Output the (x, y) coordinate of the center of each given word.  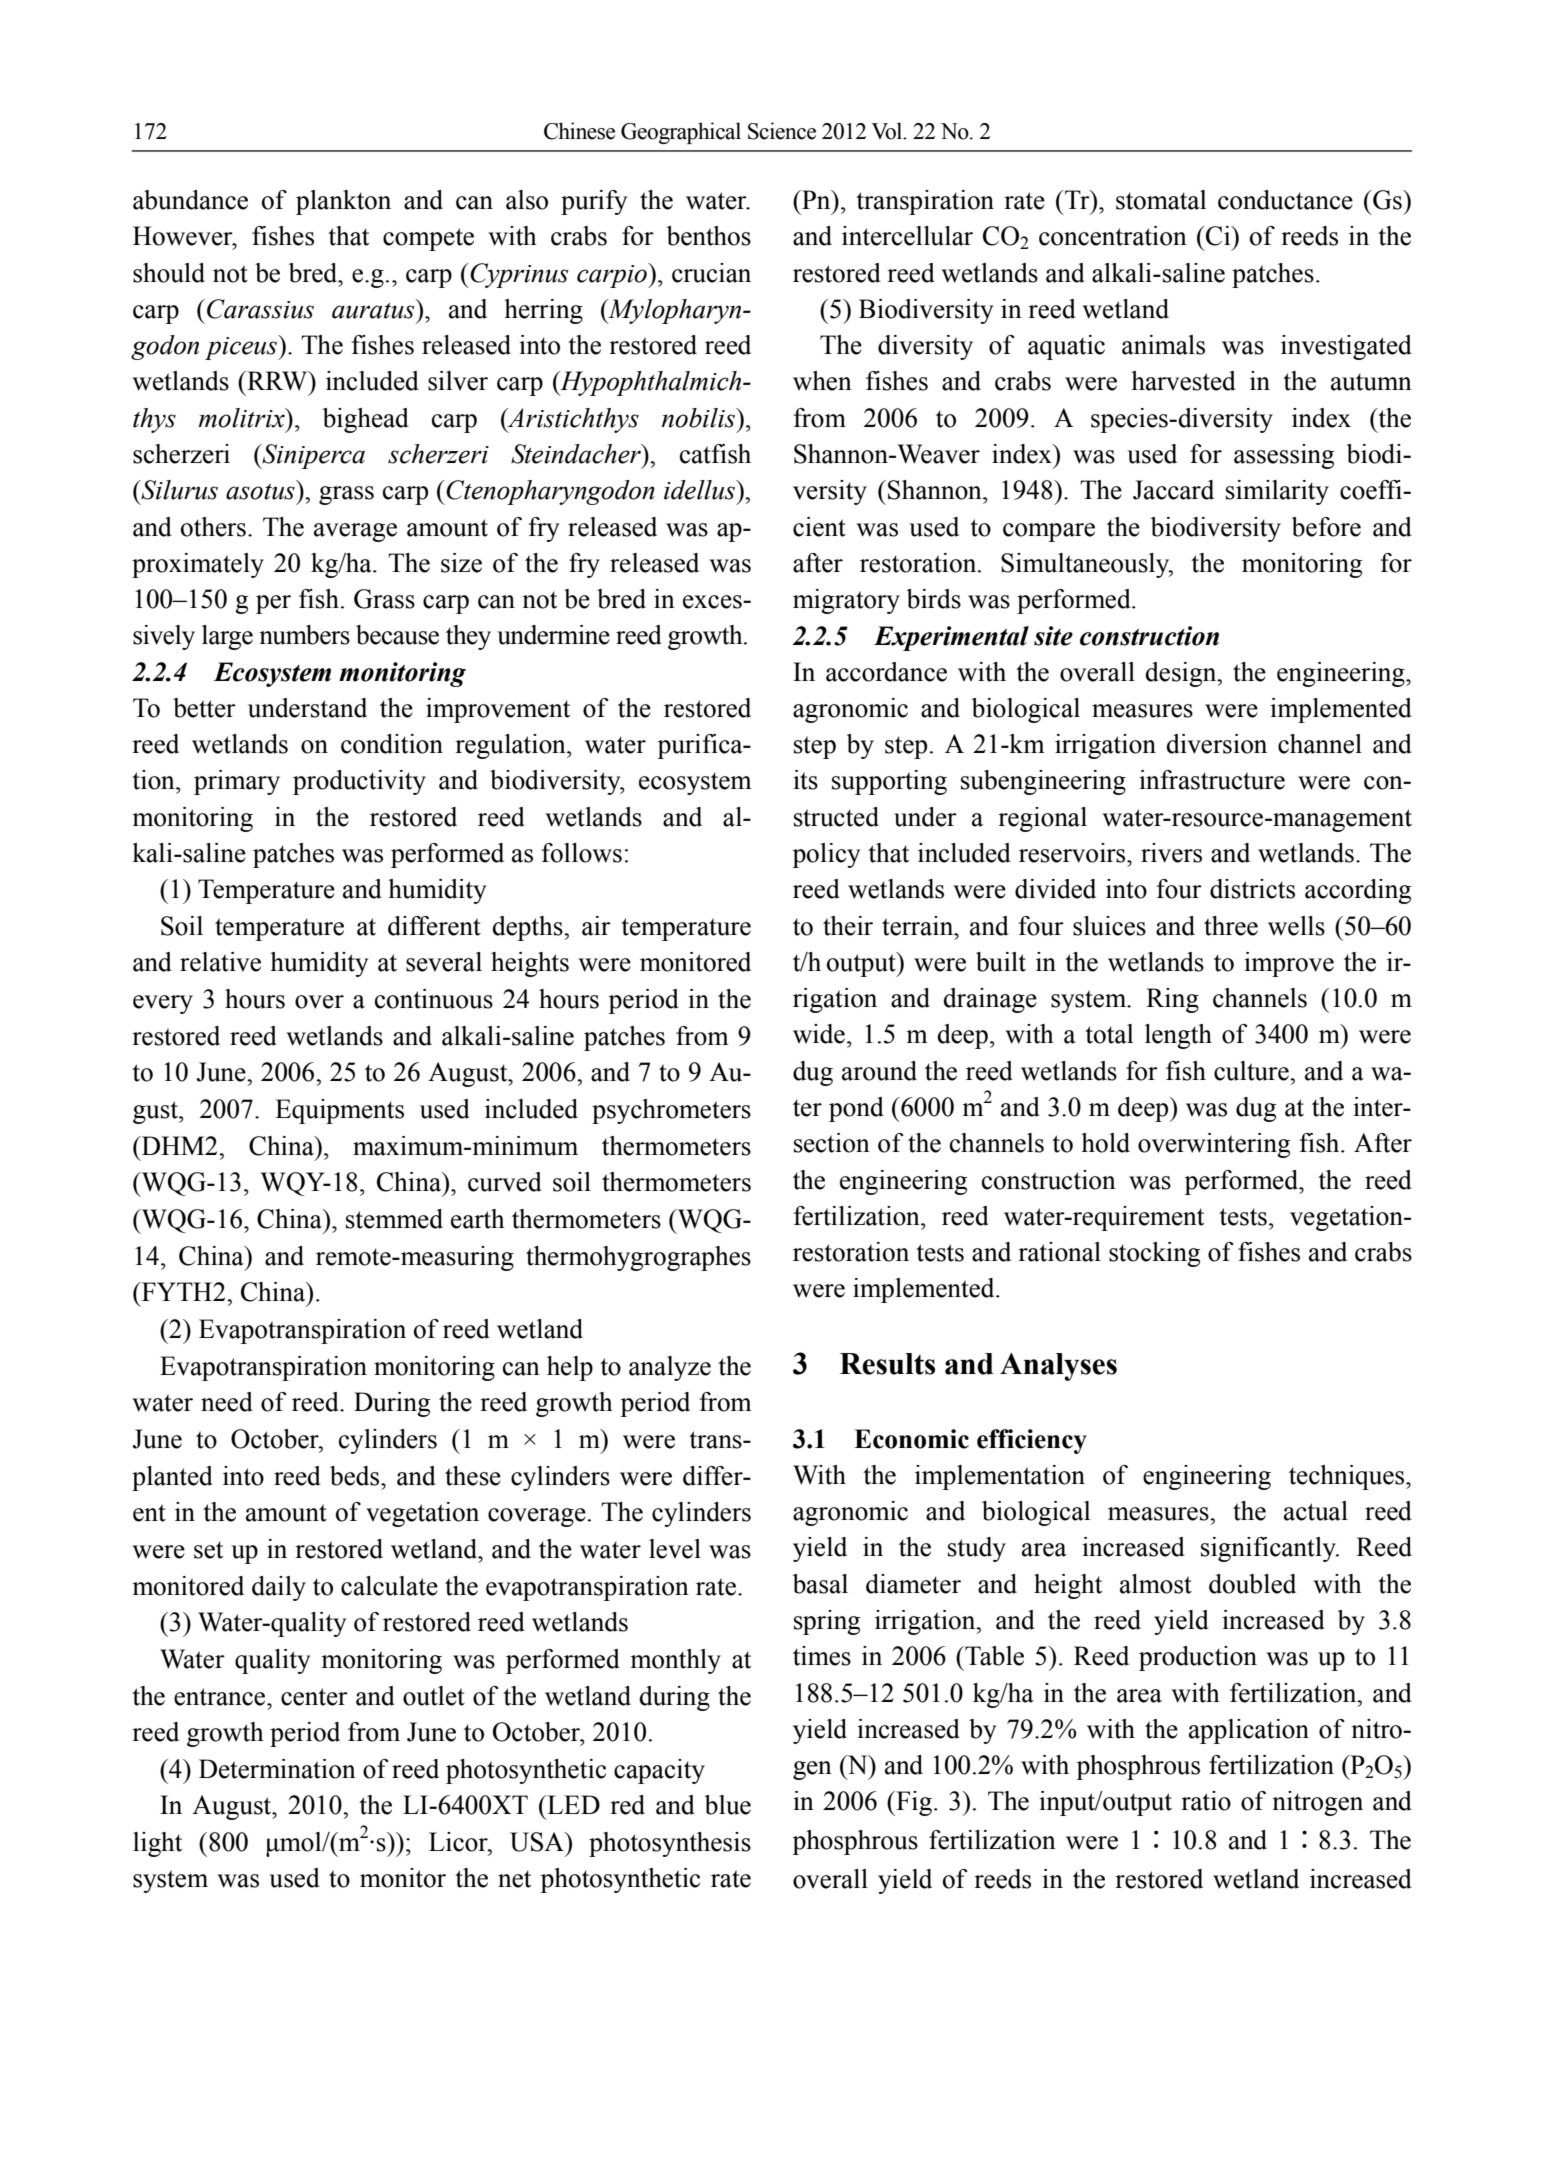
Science (782, 131)
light (157, 1844)
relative (220, 962)
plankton (343, 202)
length (1178, 1036)
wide (819, 1034)
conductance (1285, 200)
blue (728, 1805)
